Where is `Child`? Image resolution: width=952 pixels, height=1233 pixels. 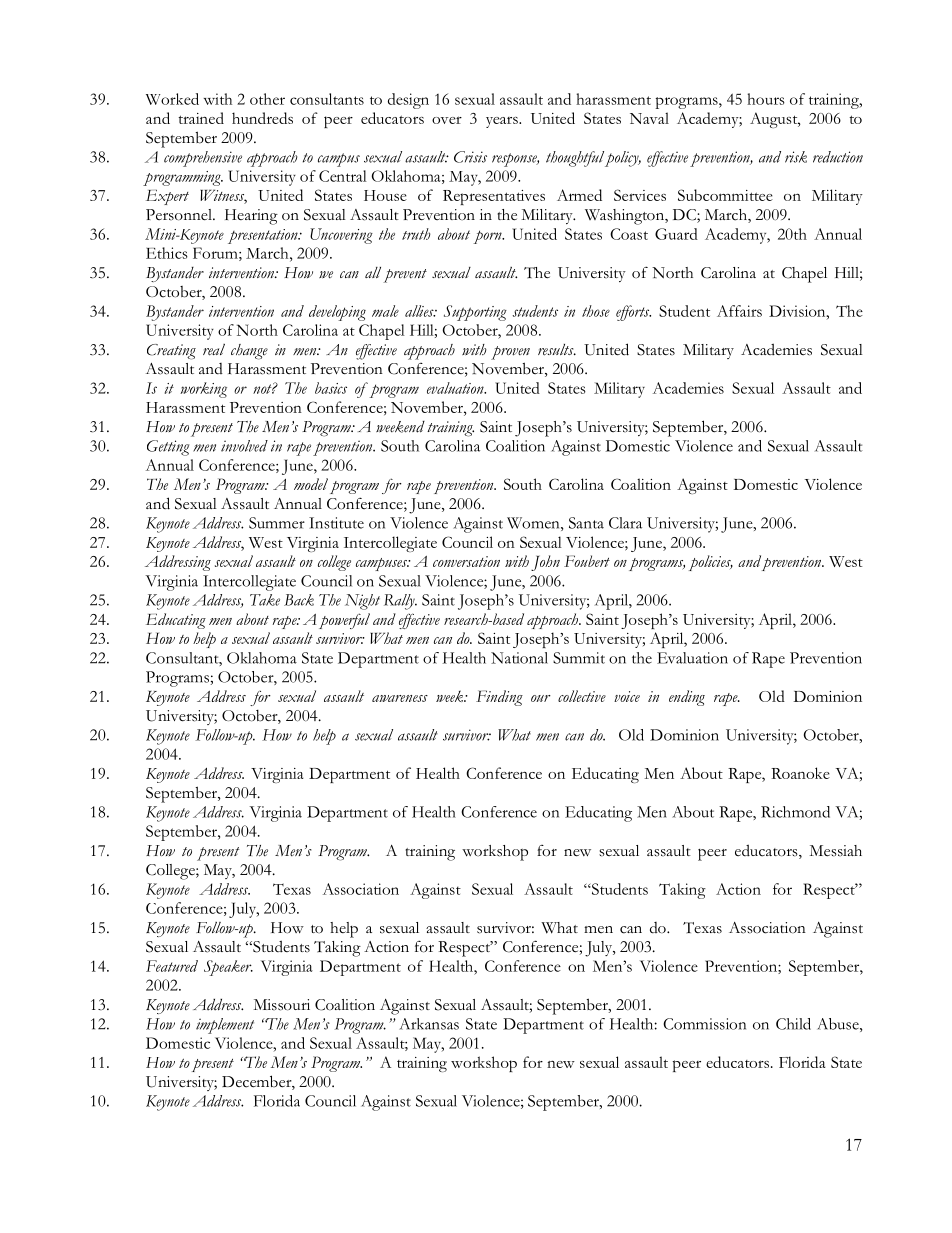
Child is located at coordinates (793, 1024).
